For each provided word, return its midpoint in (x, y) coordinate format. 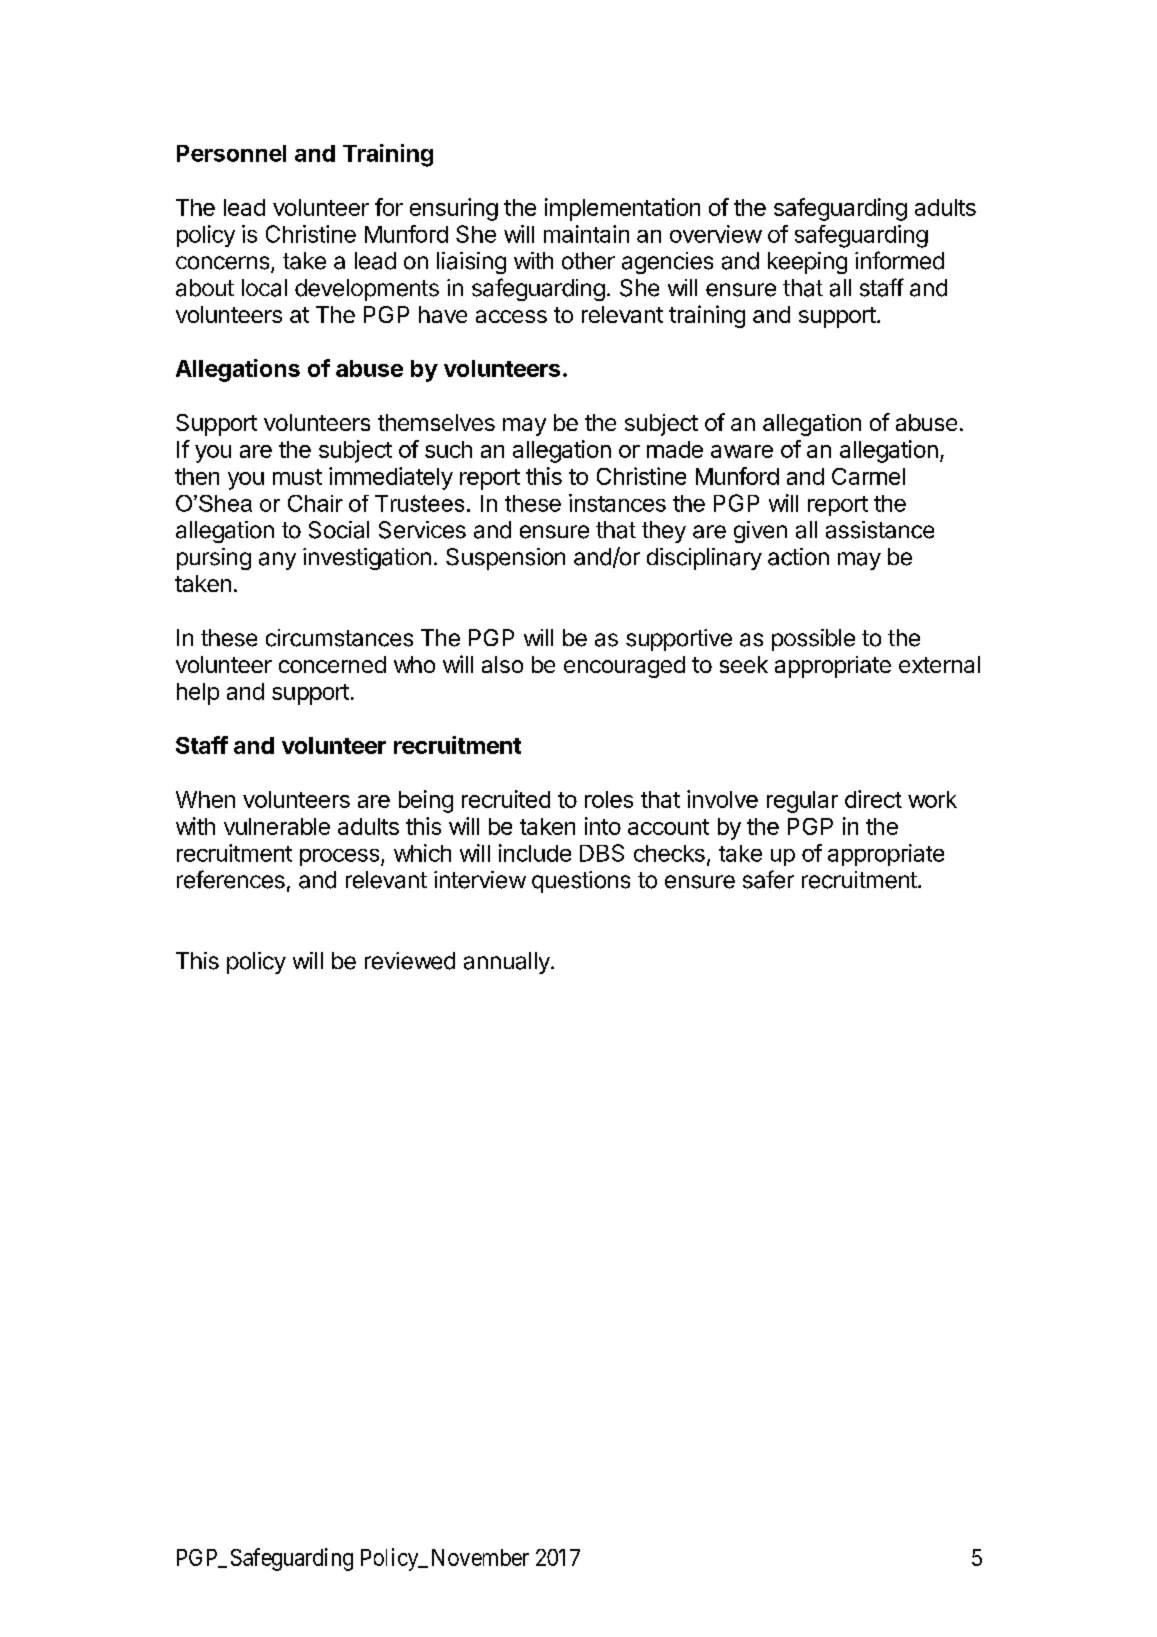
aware (742, 451)
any (277, 561)
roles (609, 799)
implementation (622, 209)
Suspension (505, 559)
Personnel (231, 153)
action (798, 557)
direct (873, 799)
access (511, 316)
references (231, 879)
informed (899, 260)
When (205, 799)
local (264, 288)
